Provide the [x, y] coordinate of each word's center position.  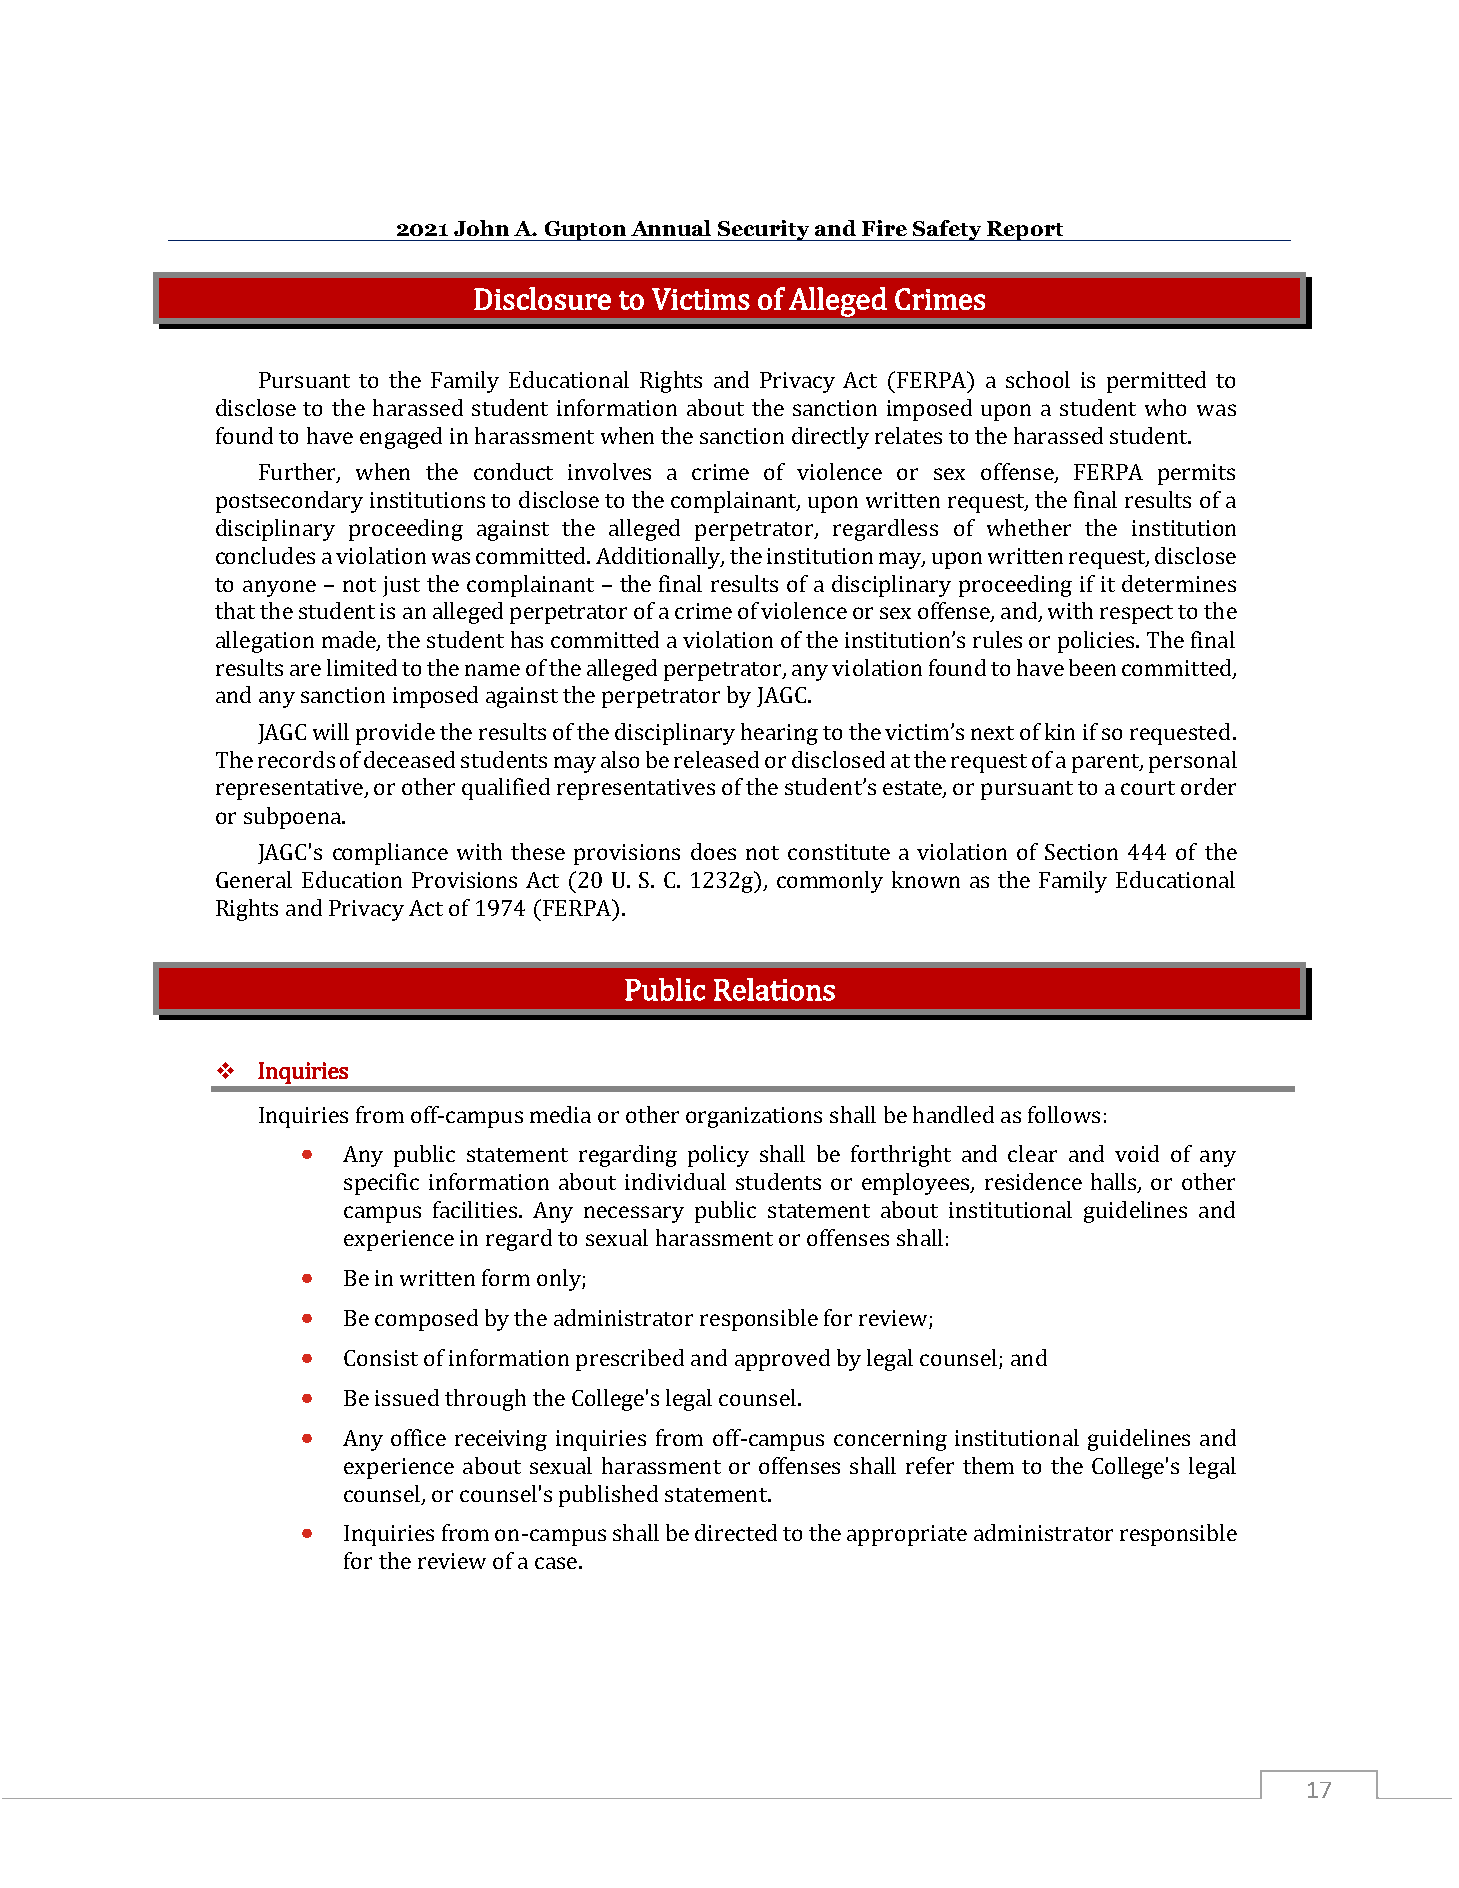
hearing [779, 734]
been [1092, 667]
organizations [754, 1117]
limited [362, 667]
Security [764, 230]
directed [736, 1532]
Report [1024, 231]
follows [1064, 1114]
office [418, 1437]
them [988, 1465]
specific [381, 1184]
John [481, 228]
